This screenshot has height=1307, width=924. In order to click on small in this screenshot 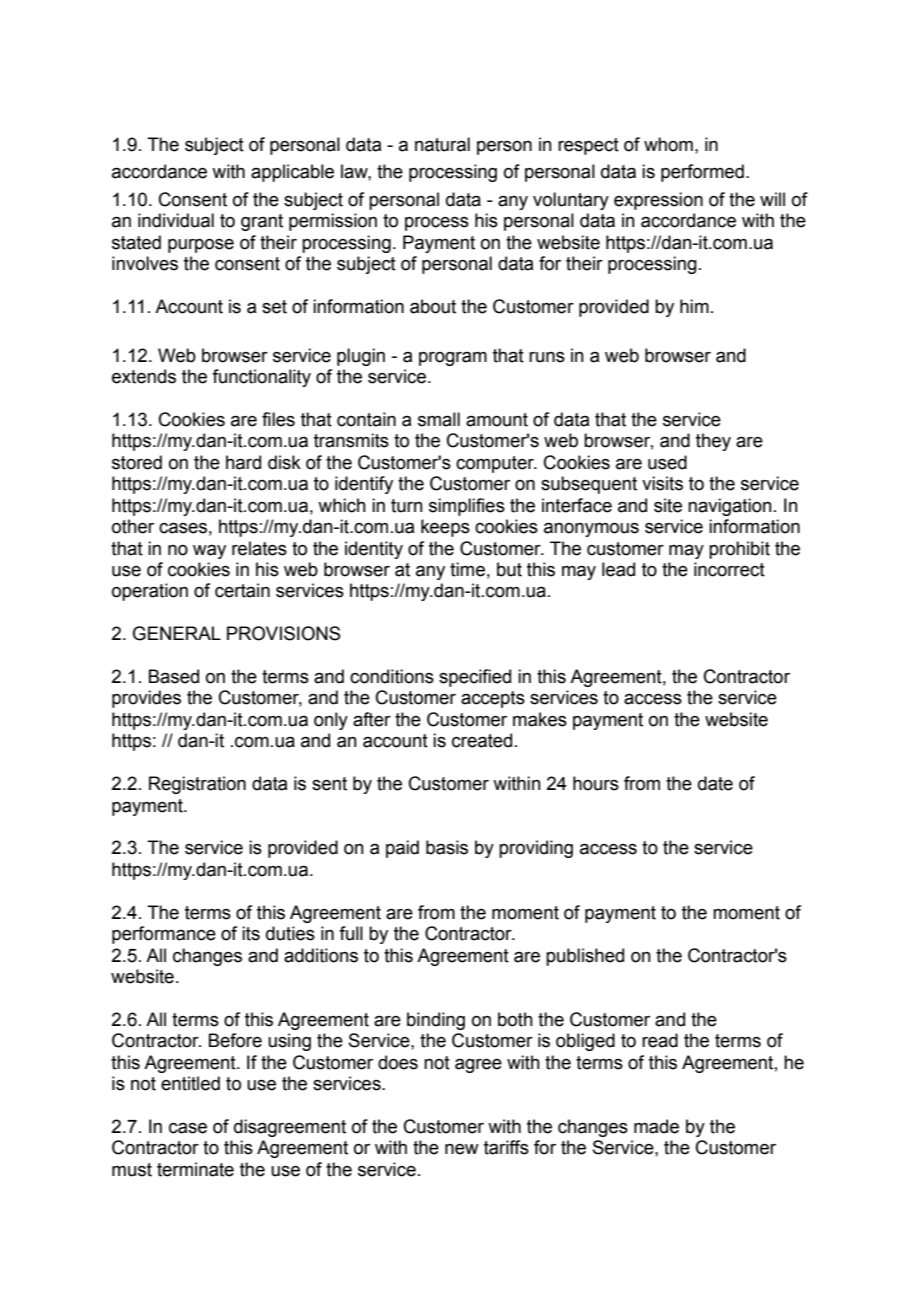, I will do `click(439, 419)`.
